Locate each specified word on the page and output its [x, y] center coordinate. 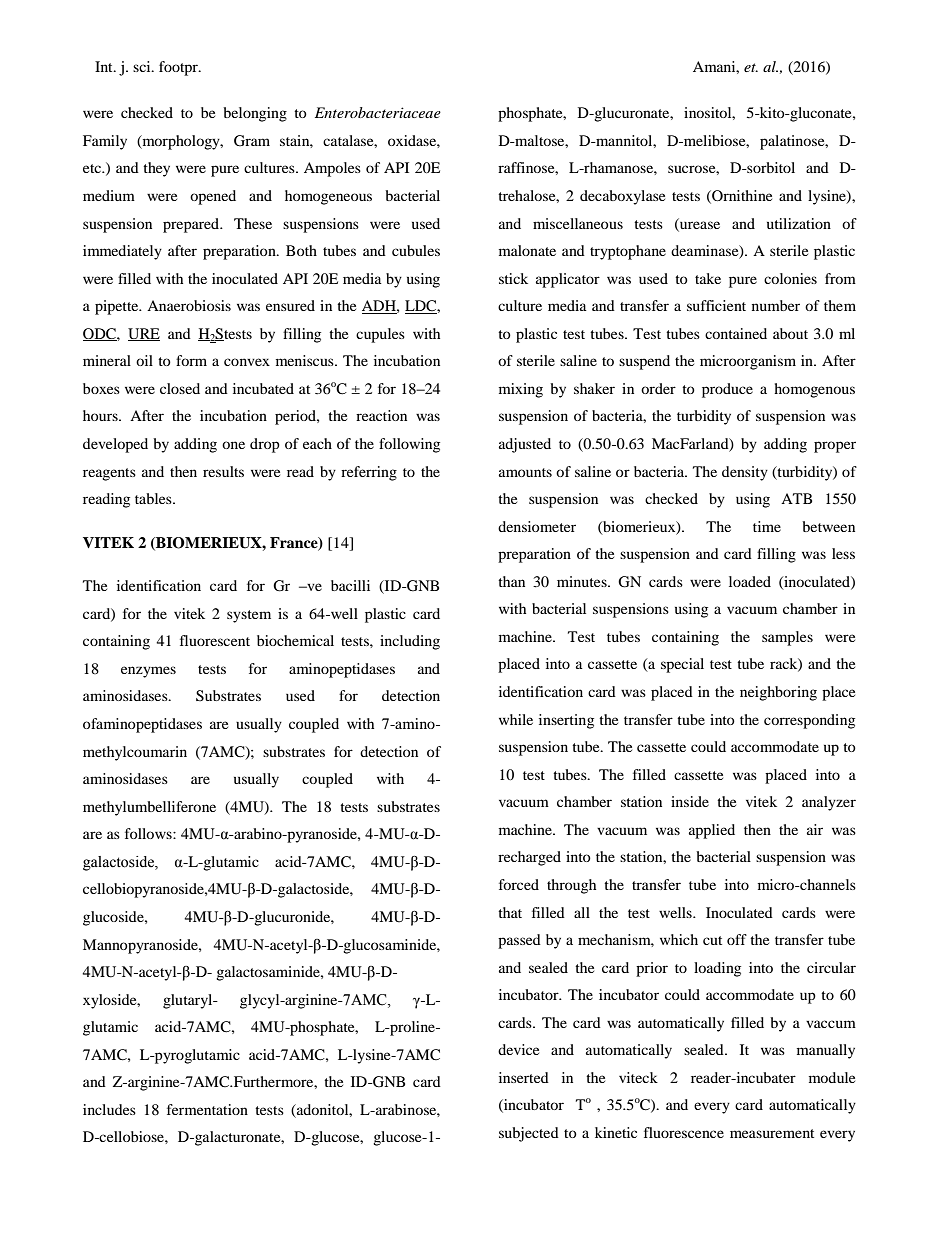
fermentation [207, 1109]
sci [143, 66]
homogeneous [328, 197]
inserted [524, 1077]
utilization [799, 223]
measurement [772, 1133]
